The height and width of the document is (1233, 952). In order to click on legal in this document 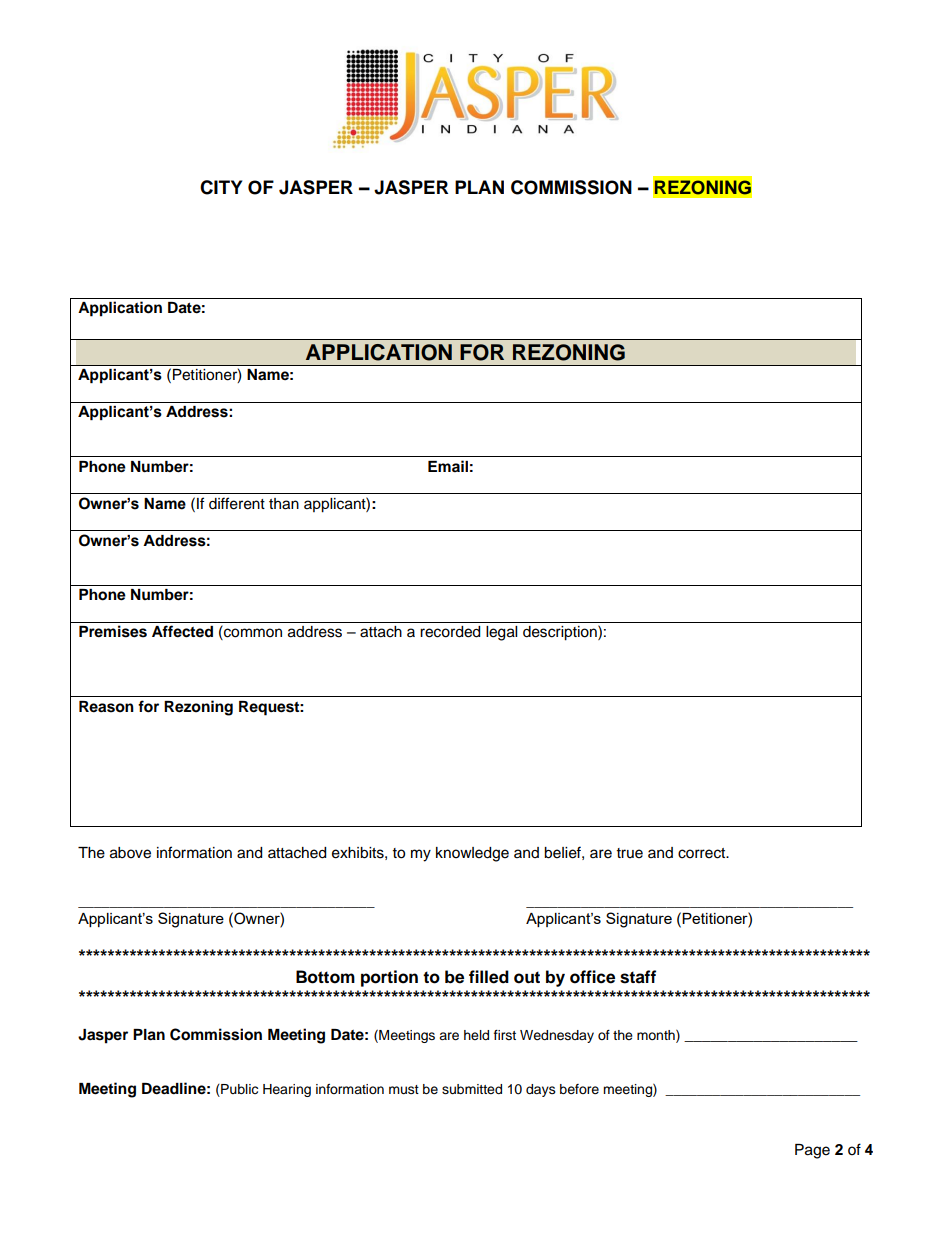, I will do `click(501, 633)`.
